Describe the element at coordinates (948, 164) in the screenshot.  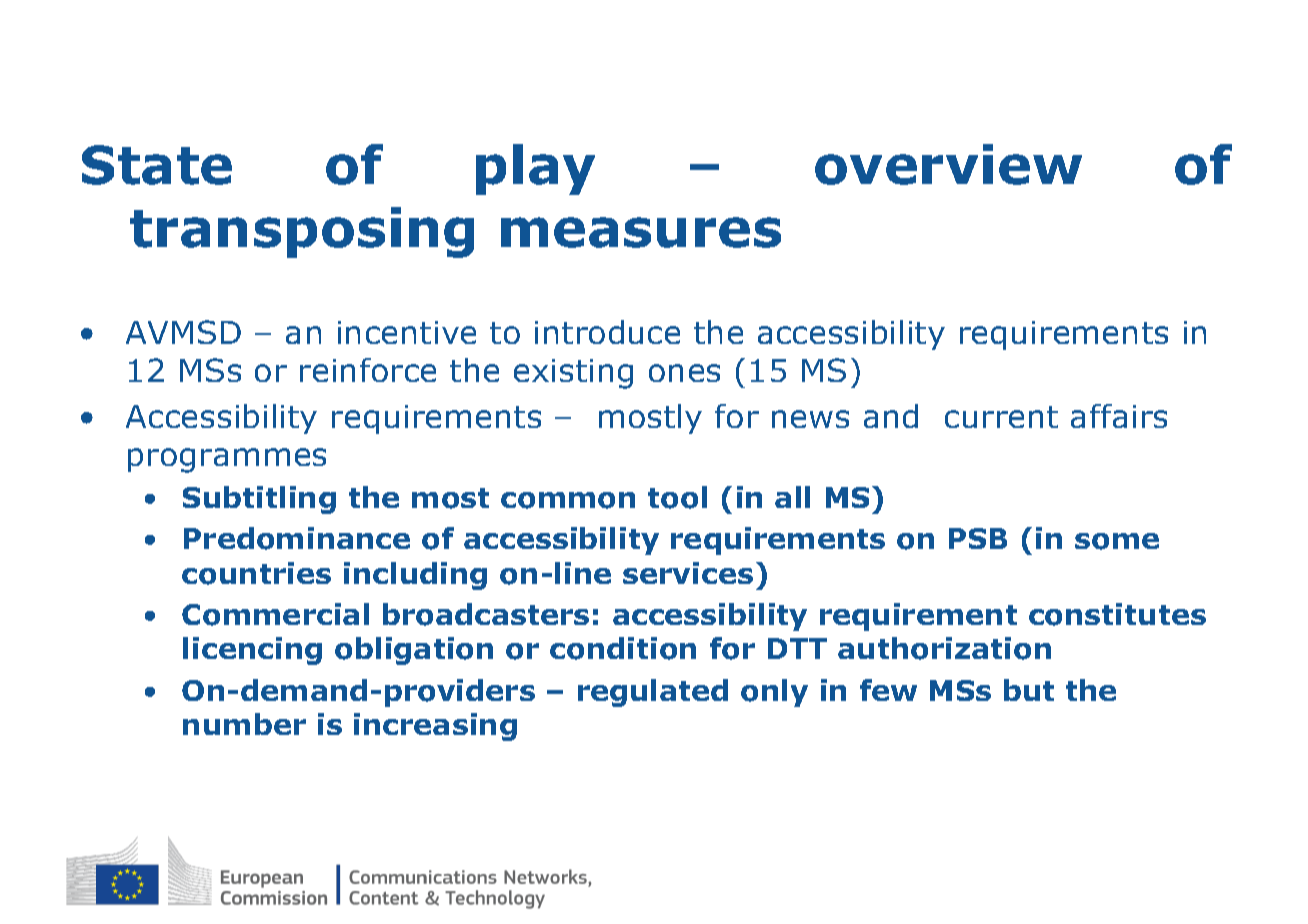
I see `overview` at that location.
